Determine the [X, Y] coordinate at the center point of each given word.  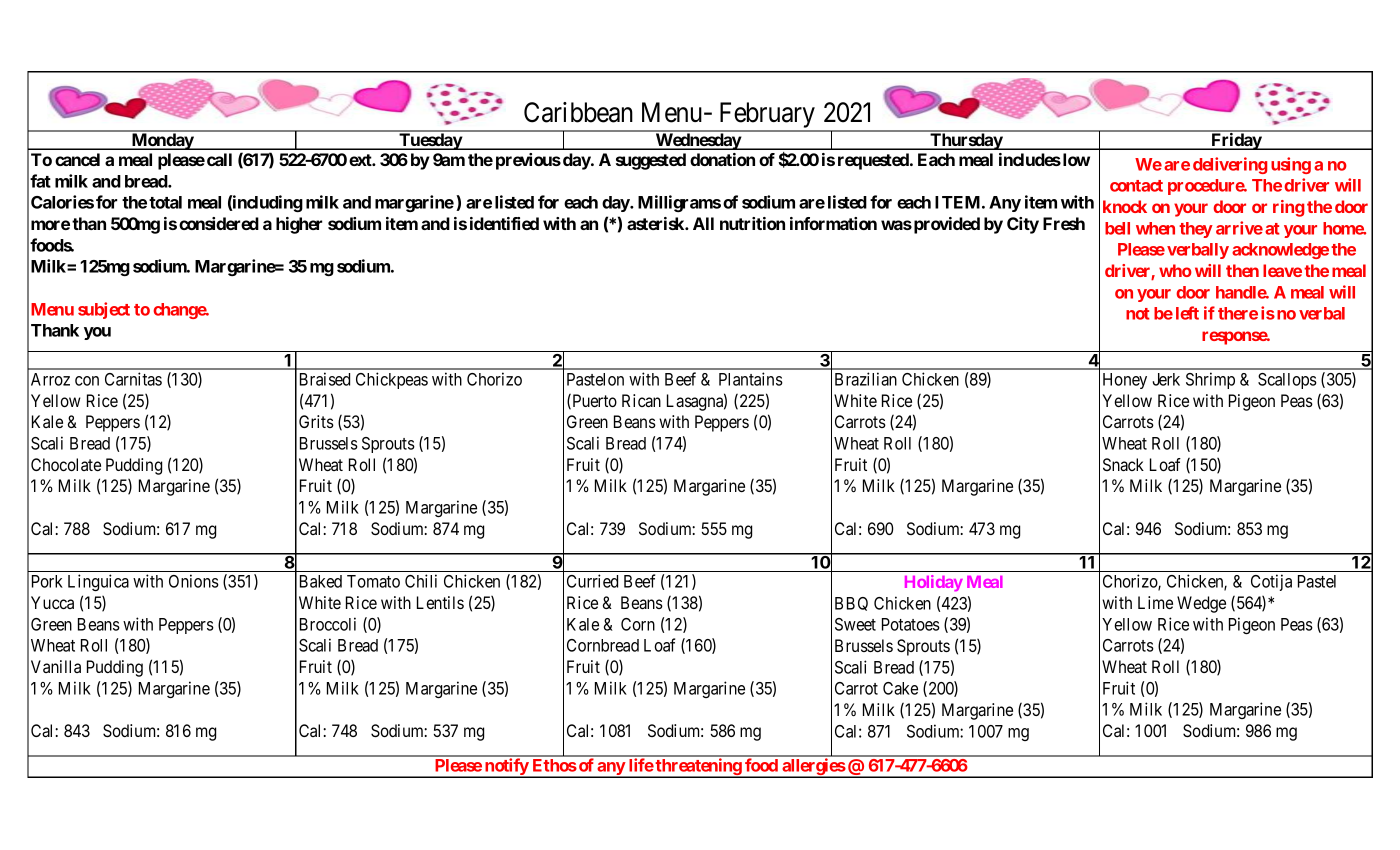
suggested [651, 161]
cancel [77, 159]
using [1291, 165]
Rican [641, 400]
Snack [1123, 464]
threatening [698, 768]
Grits [316, 421]
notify [506, 768]
